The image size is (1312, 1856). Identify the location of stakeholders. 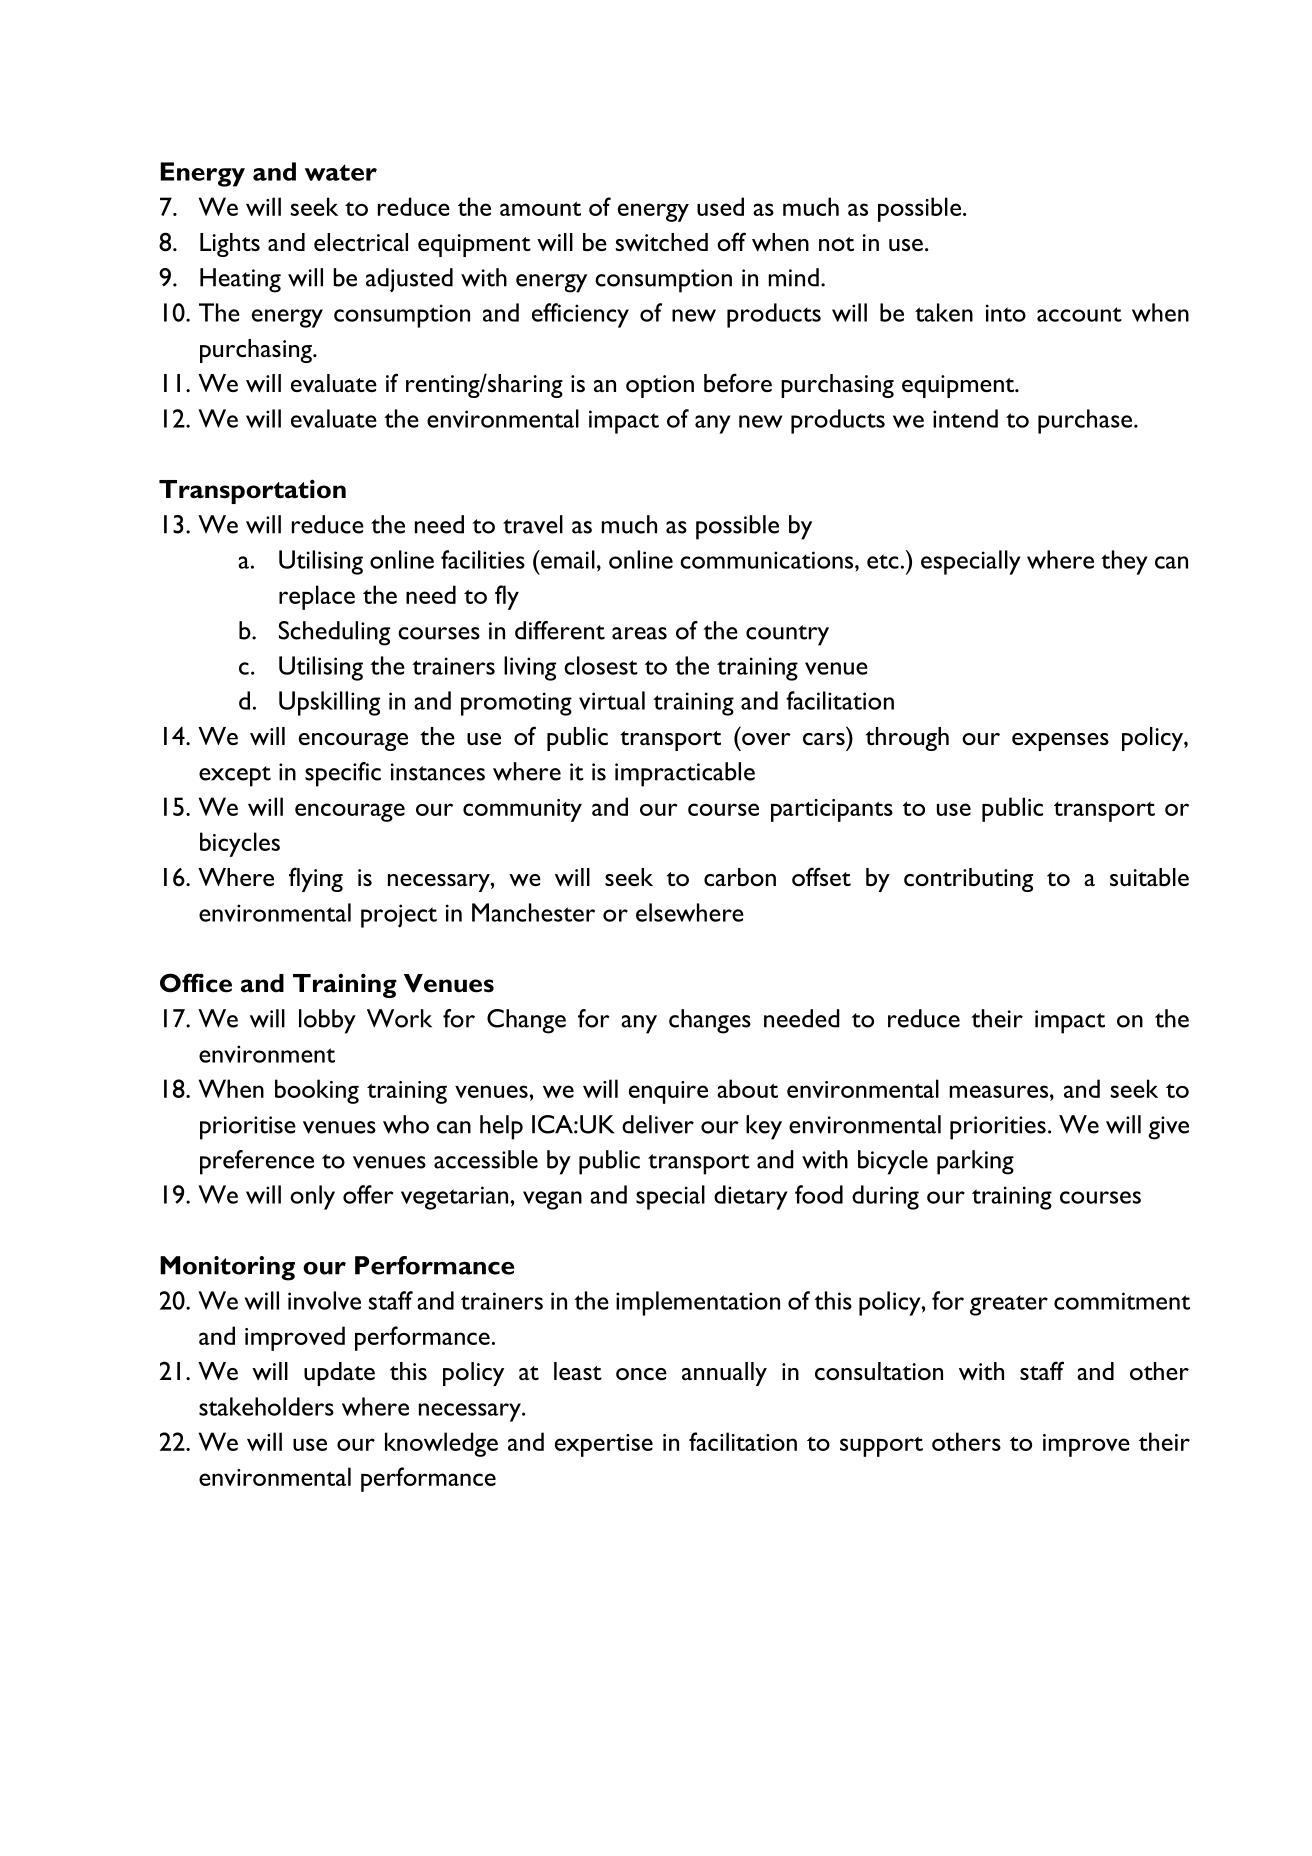
(266, 1406).
